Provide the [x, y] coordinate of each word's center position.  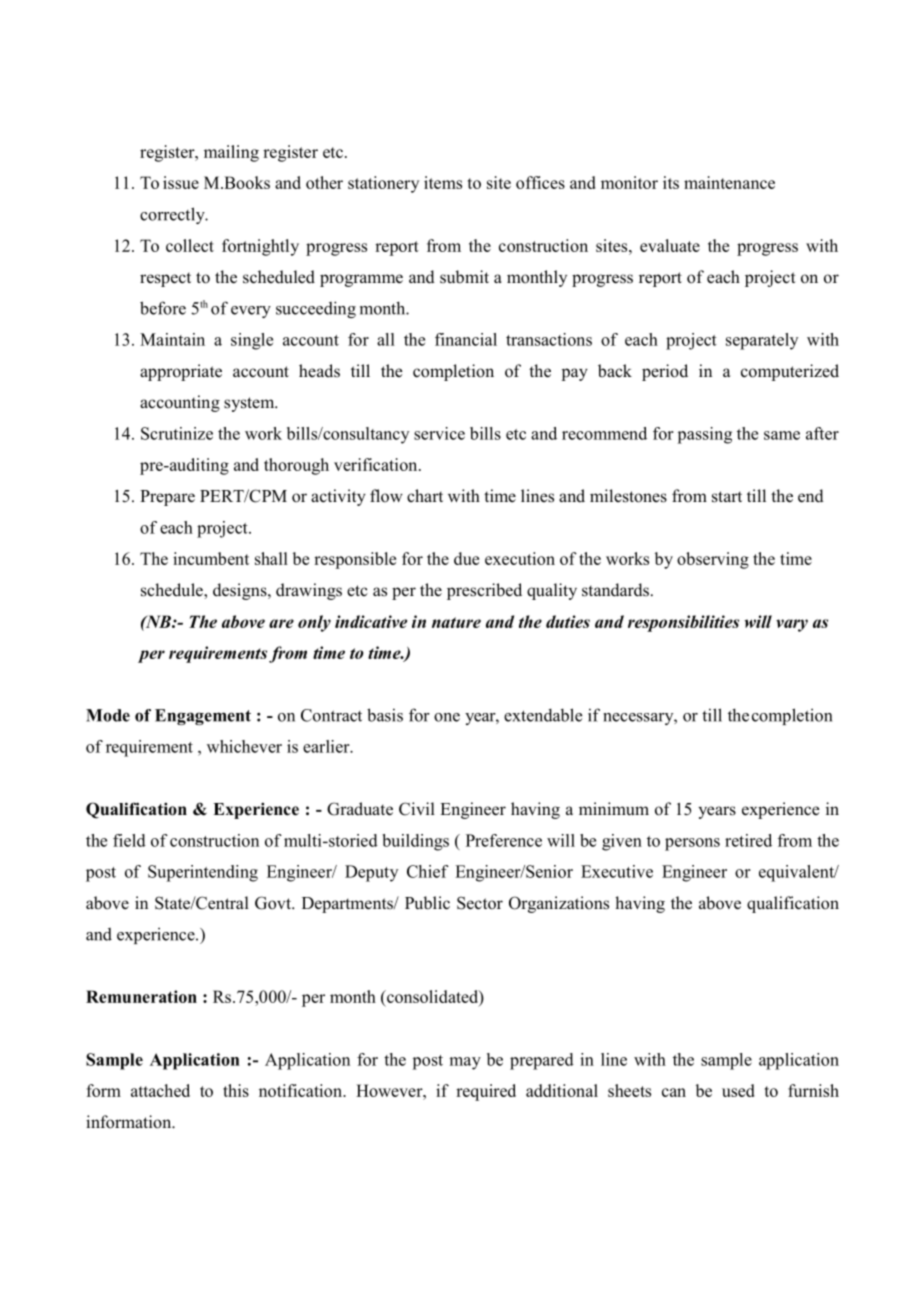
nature [456, 622]
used [738, 1090]
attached [160, 1090]
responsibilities [683, 623]
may [465, 1063]
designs [241, 591]
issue [181, 182]
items [443, 182]
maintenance [729, 182]
